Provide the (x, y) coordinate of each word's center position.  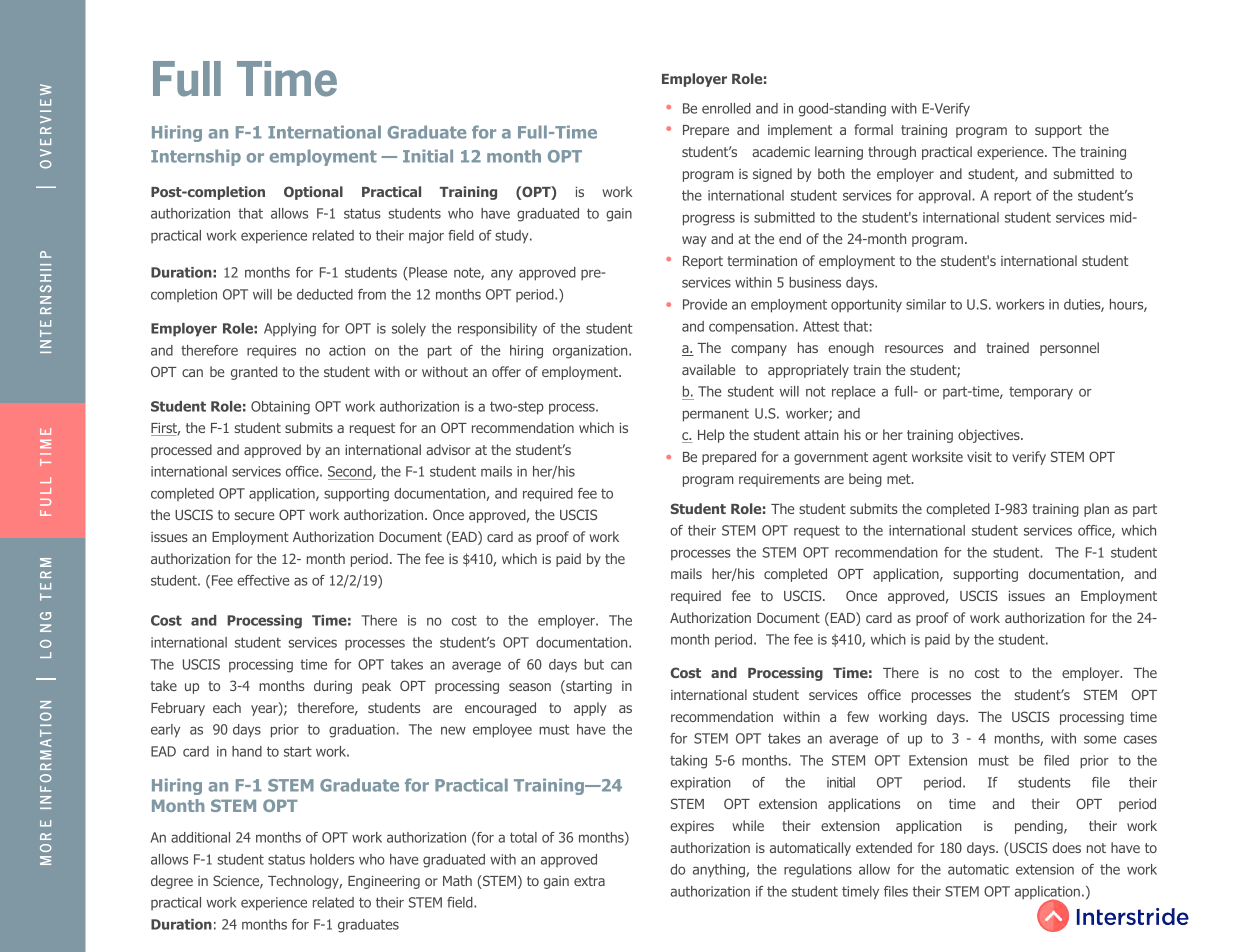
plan (1096, 510)
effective (263, 580)
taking (688, 762)
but (594, 664)
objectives (990, 436)
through (892, 153)
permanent (716, 415)
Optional (313, 193)
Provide (705, 304)
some (1100, 739)
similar (926, 304)
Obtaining (280, 408)
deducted (325, 294)
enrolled (726, 108)
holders (332, 859)
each (227, 707)
